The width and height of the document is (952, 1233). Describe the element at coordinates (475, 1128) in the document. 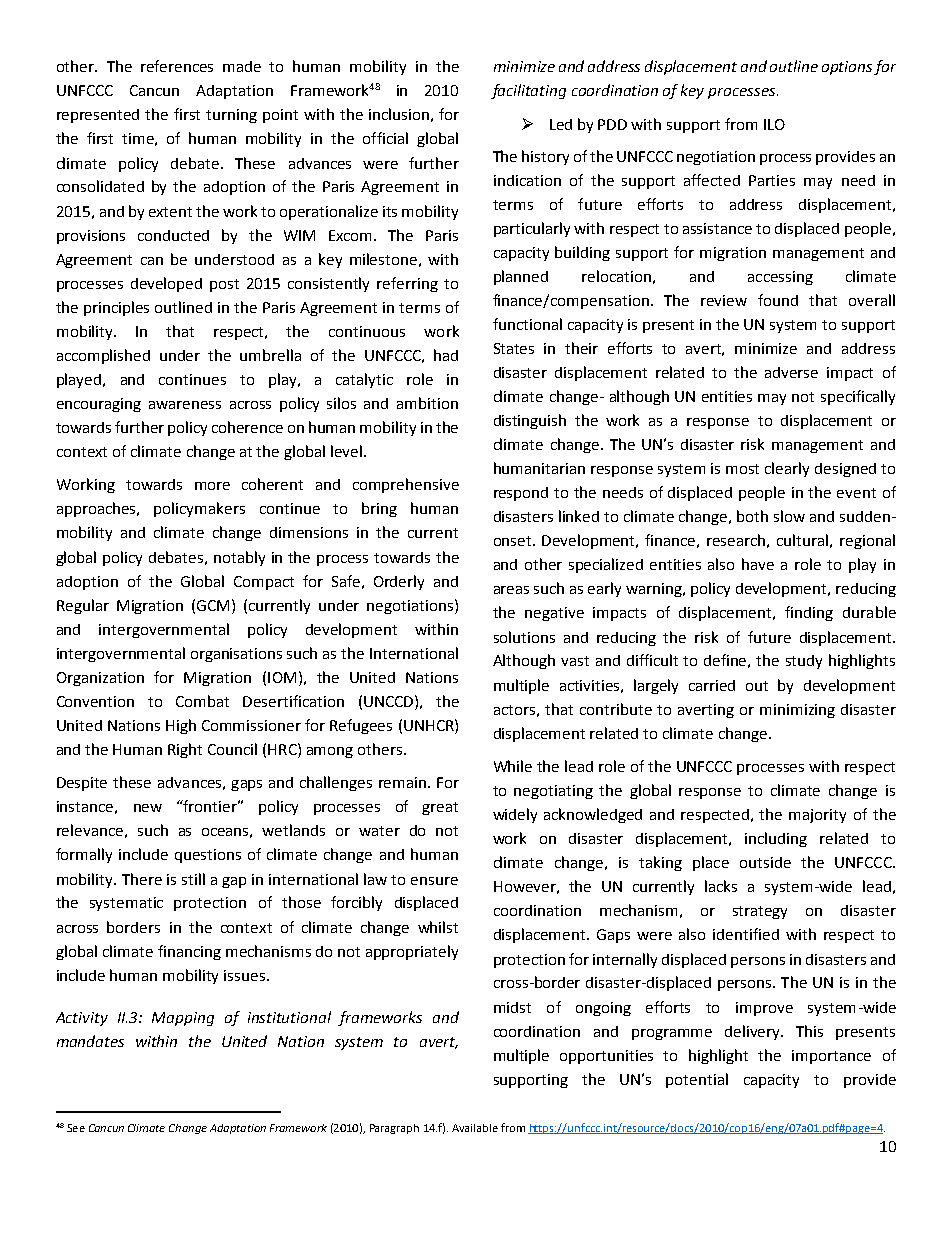

I see `Available` at that location.
